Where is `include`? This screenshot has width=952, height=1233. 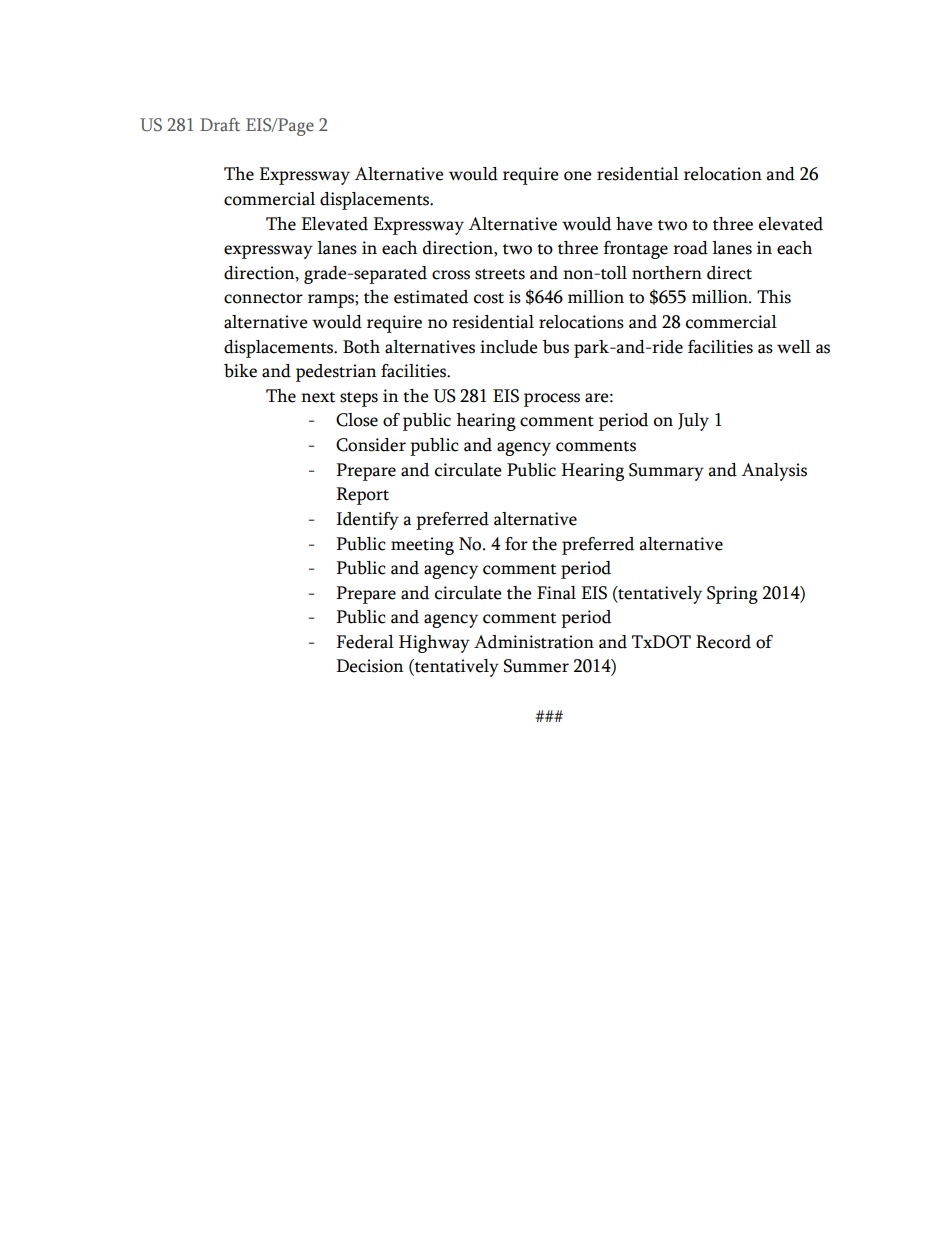
include is located at coordinates (509, 347).
